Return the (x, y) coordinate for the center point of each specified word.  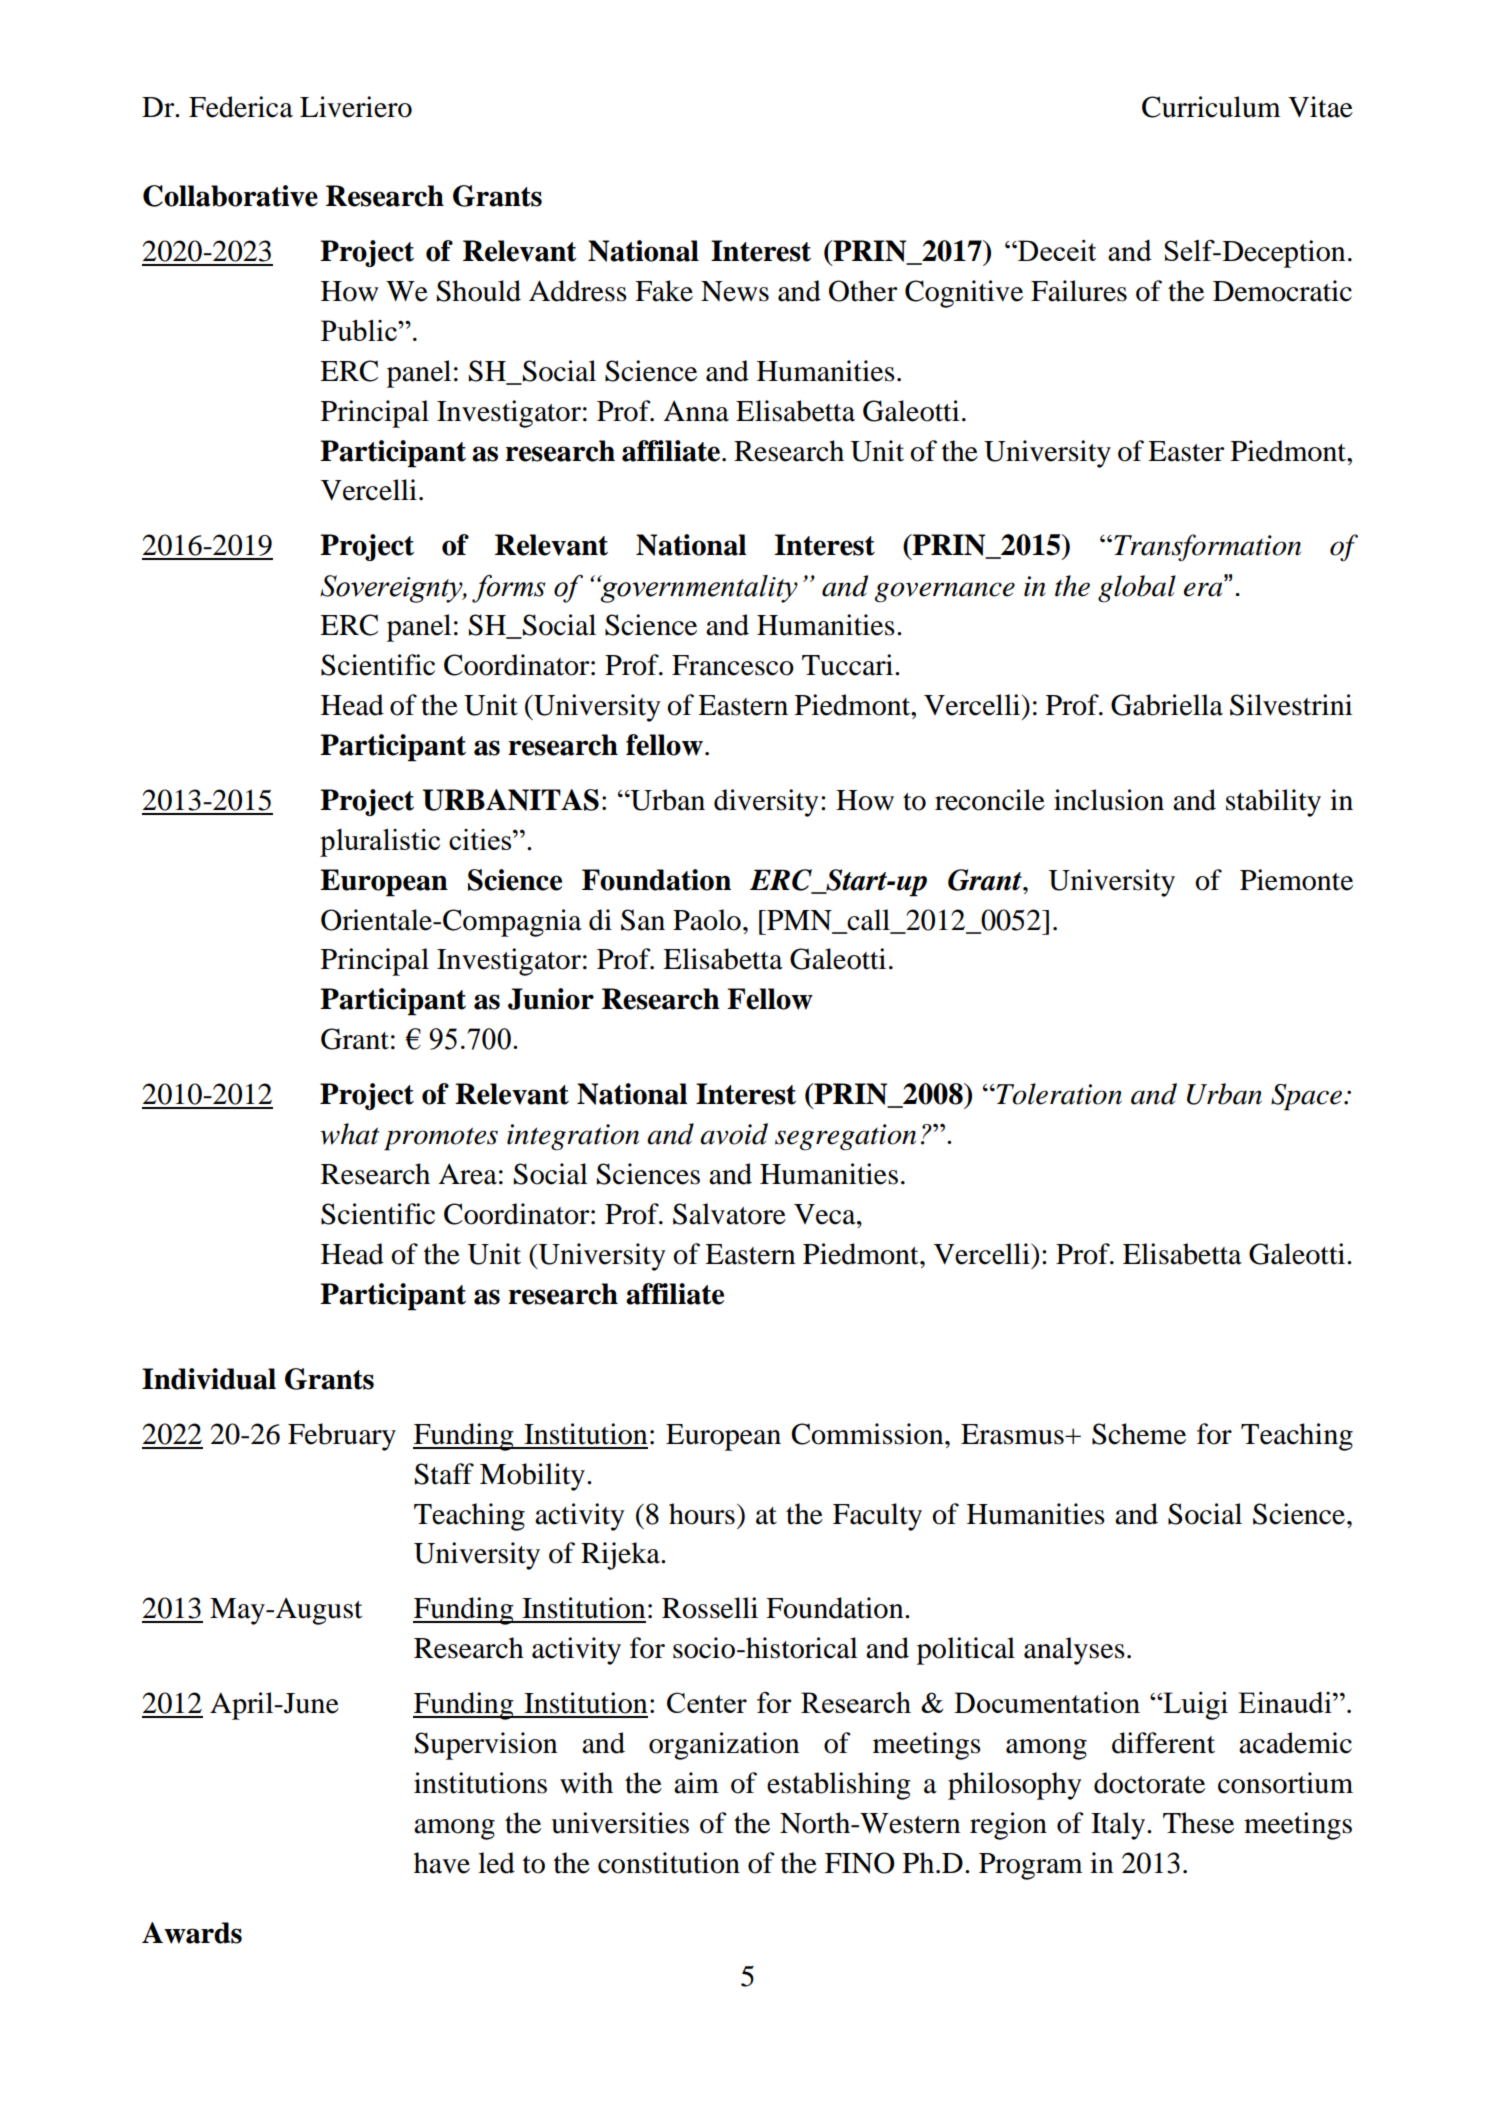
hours (702, 1514)
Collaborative (230, 196)
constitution (669, 1863)
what (349, 1134)
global (1137, 589)
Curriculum (1211, 107)
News (735, 291)
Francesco (733, 665)
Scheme (1139, 1434)
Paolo (707, 920)
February (342, 1437)
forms (508, 589)
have (442, 1863)
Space (1306, 1097)
